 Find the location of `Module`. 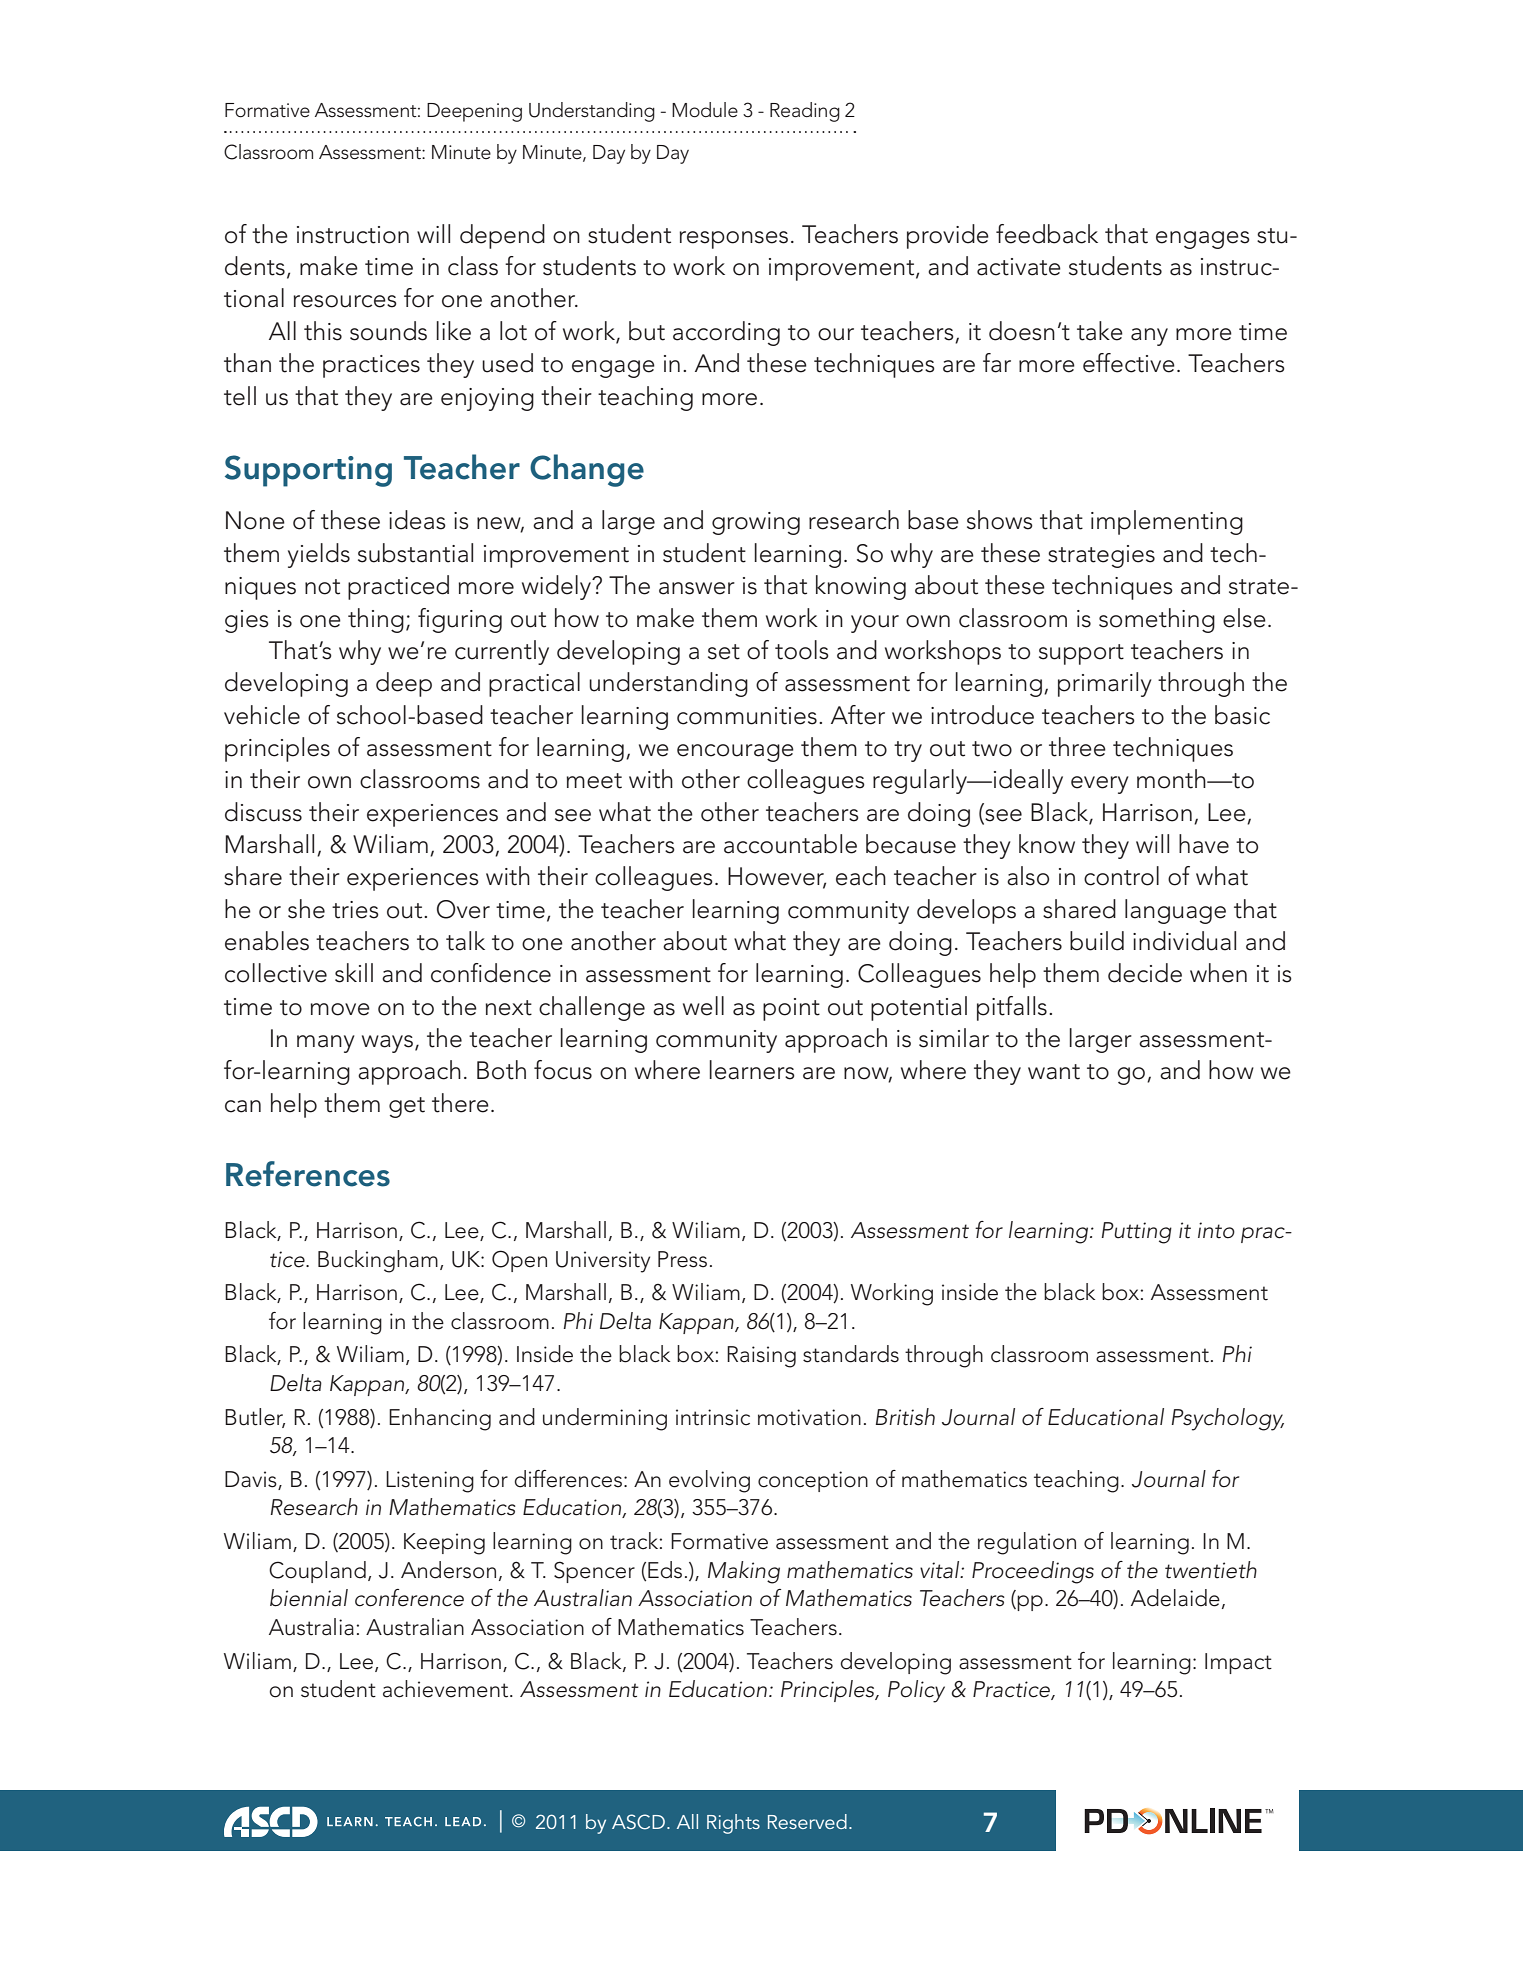

Module is located at coordinates (705, 110).
